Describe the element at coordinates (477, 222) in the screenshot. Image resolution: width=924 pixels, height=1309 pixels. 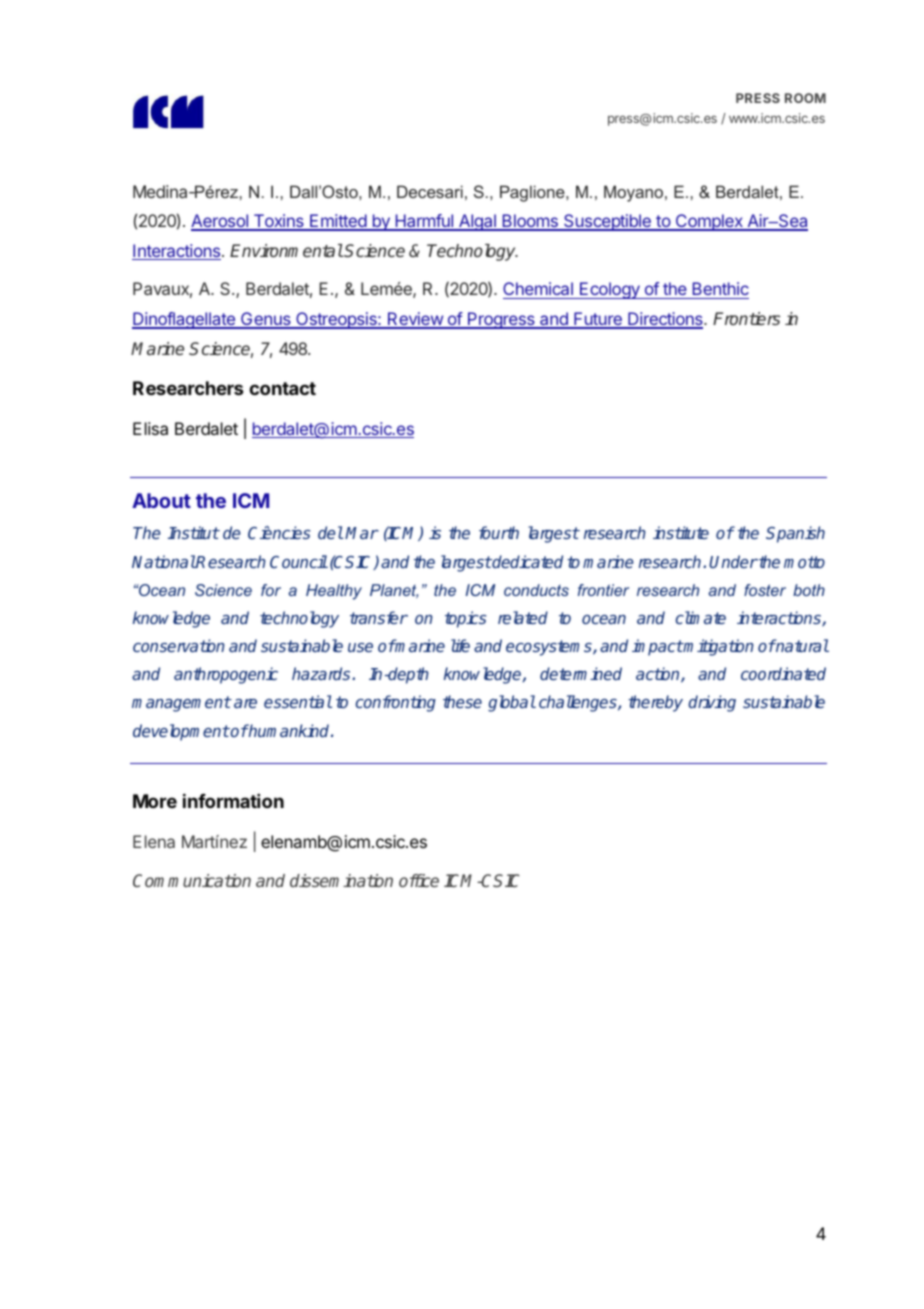
I see `Algal` at that location.
